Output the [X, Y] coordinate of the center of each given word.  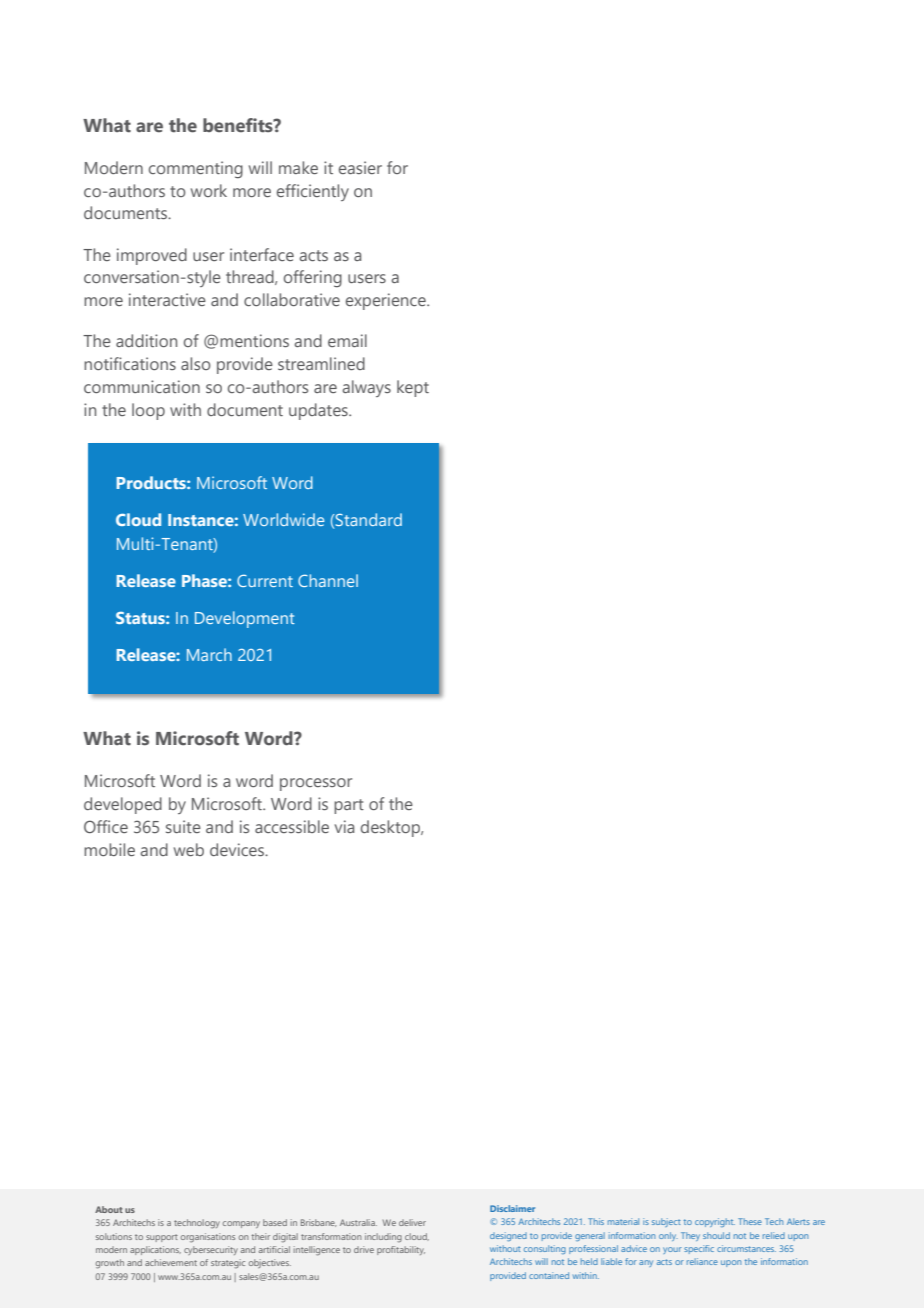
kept [413, 388]
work [209, 190]
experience [387, 301]
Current [265, 580]
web [189, 849]
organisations [208, 1238]
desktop [391, 828]
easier [360, 167]
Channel [328, 580]
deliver [412, 1222]
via [344, 826]
